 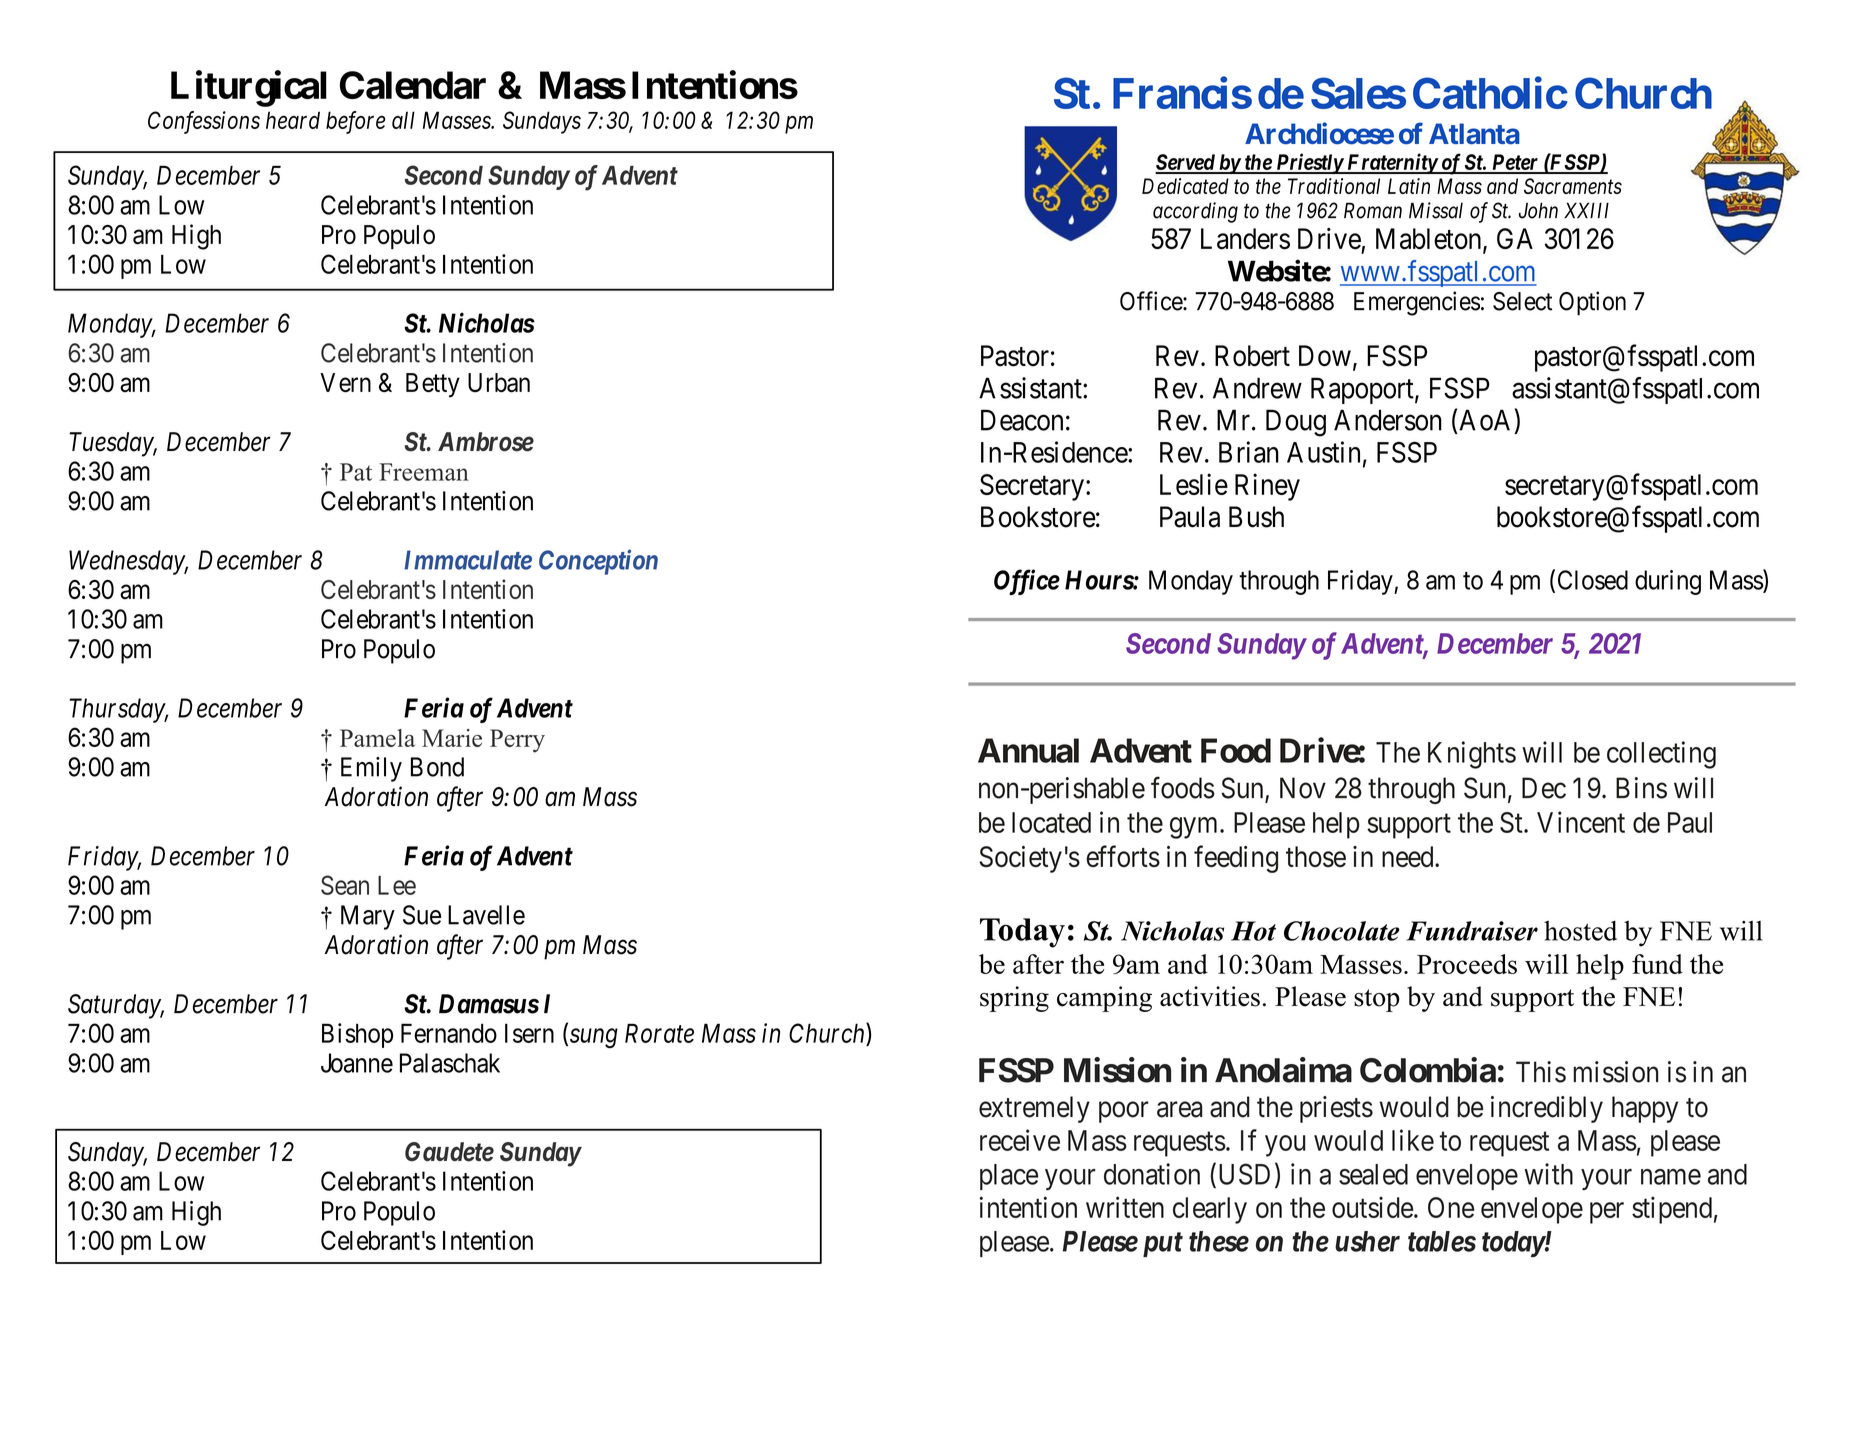 What do you see at coordinates (1451, 1207) in the image?
I see `One` at bounding box center [1451, 1207].
